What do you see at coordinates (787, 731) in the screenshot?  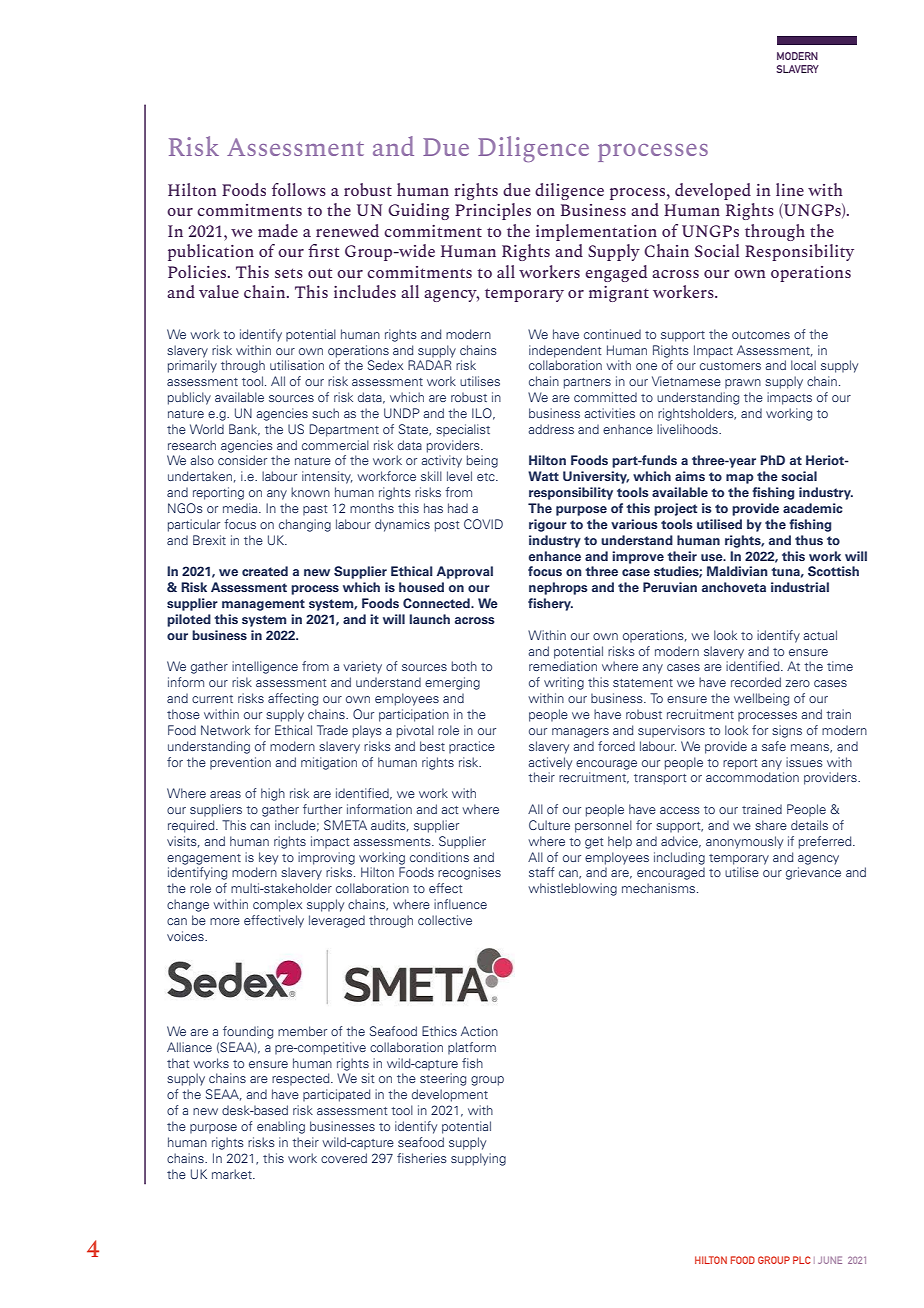 I see `signs` at bounding box center [787, 731].
